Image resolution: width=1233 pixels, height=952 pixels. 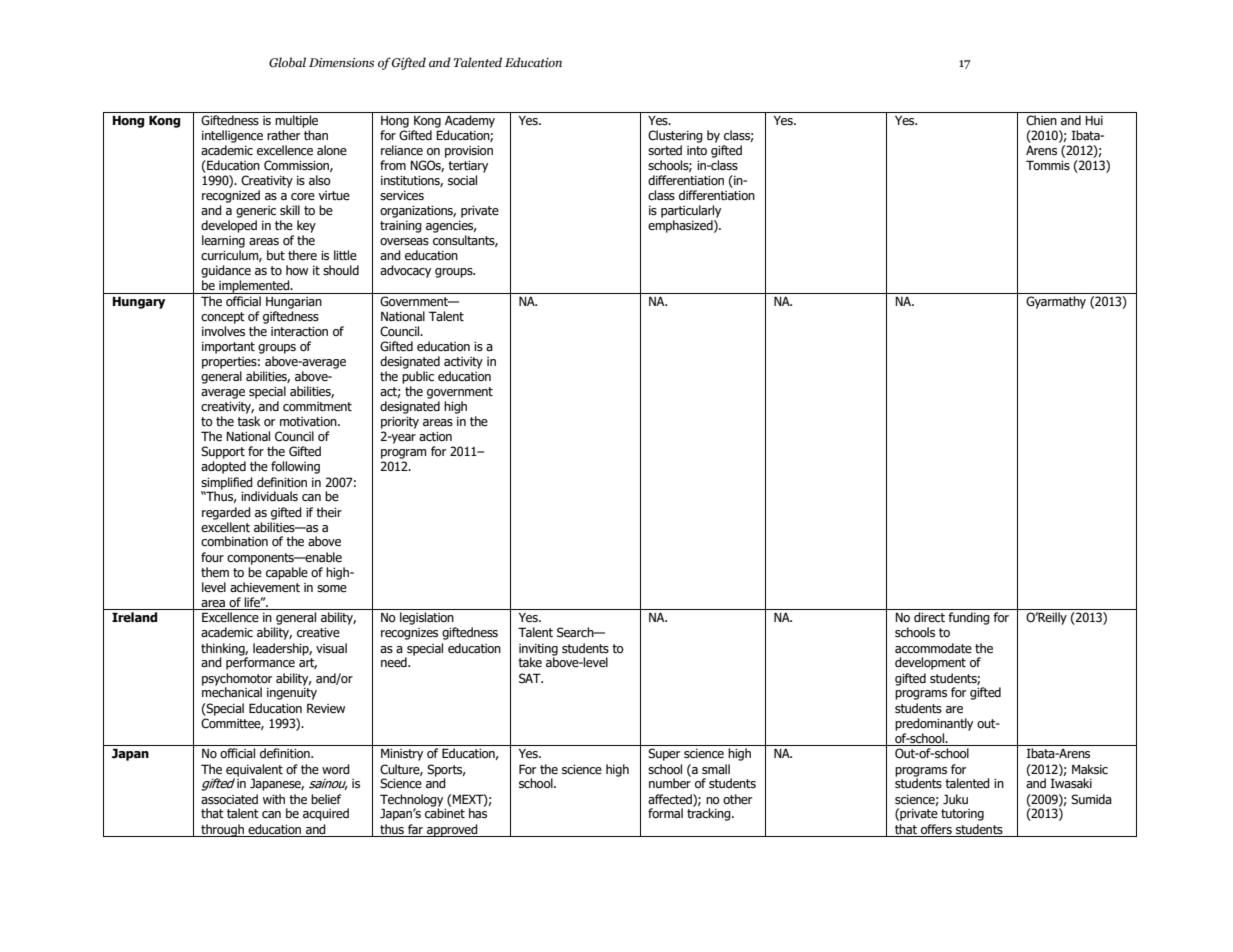 I want to click on associated, so click(x=229, y=799).
